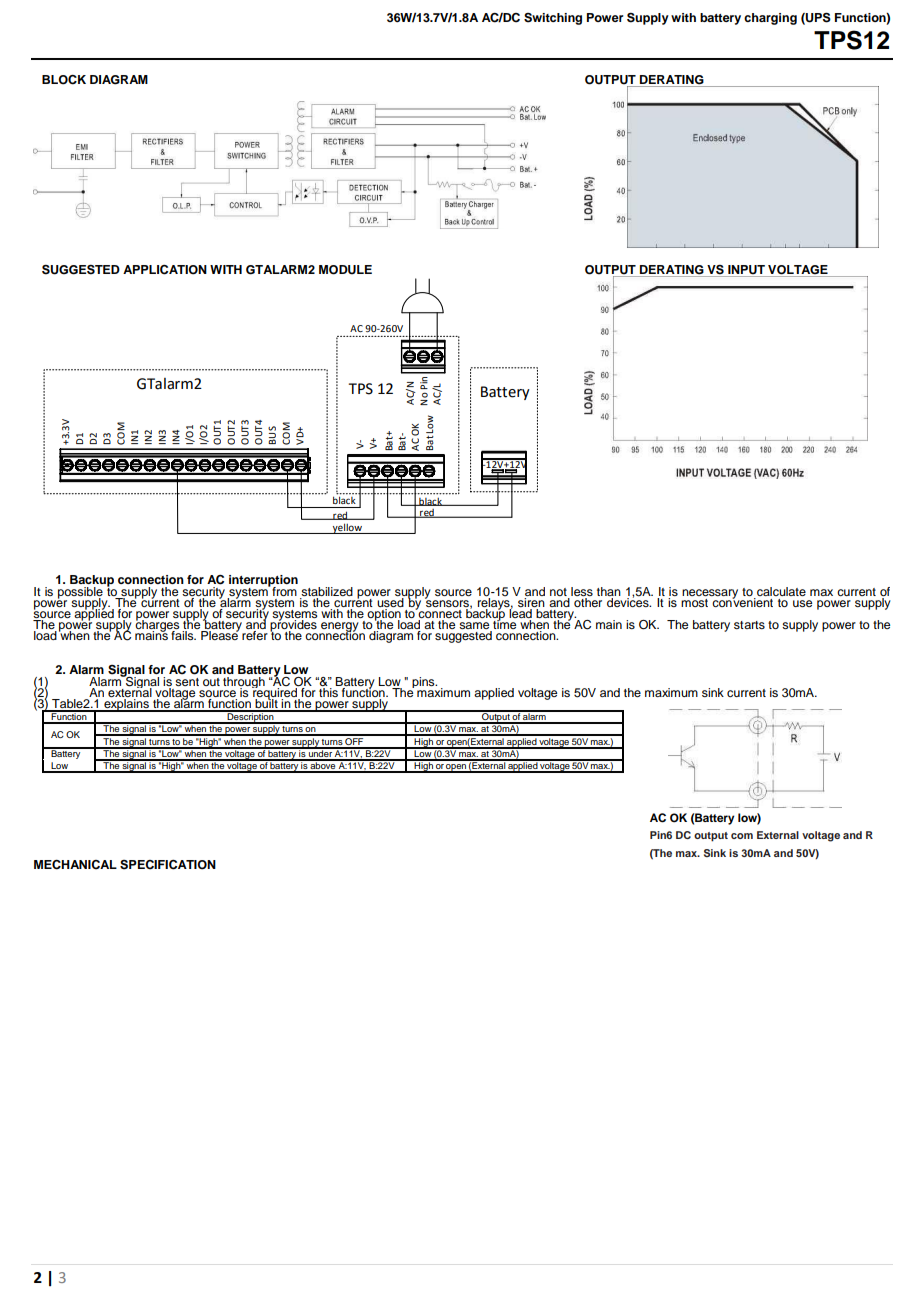 The width and height of the screenshot is (924, 1308). What do you see at coordinates (168, 865) in the screenshot?
I see `SPECIFICATION` at bounding box center [168, 865].
